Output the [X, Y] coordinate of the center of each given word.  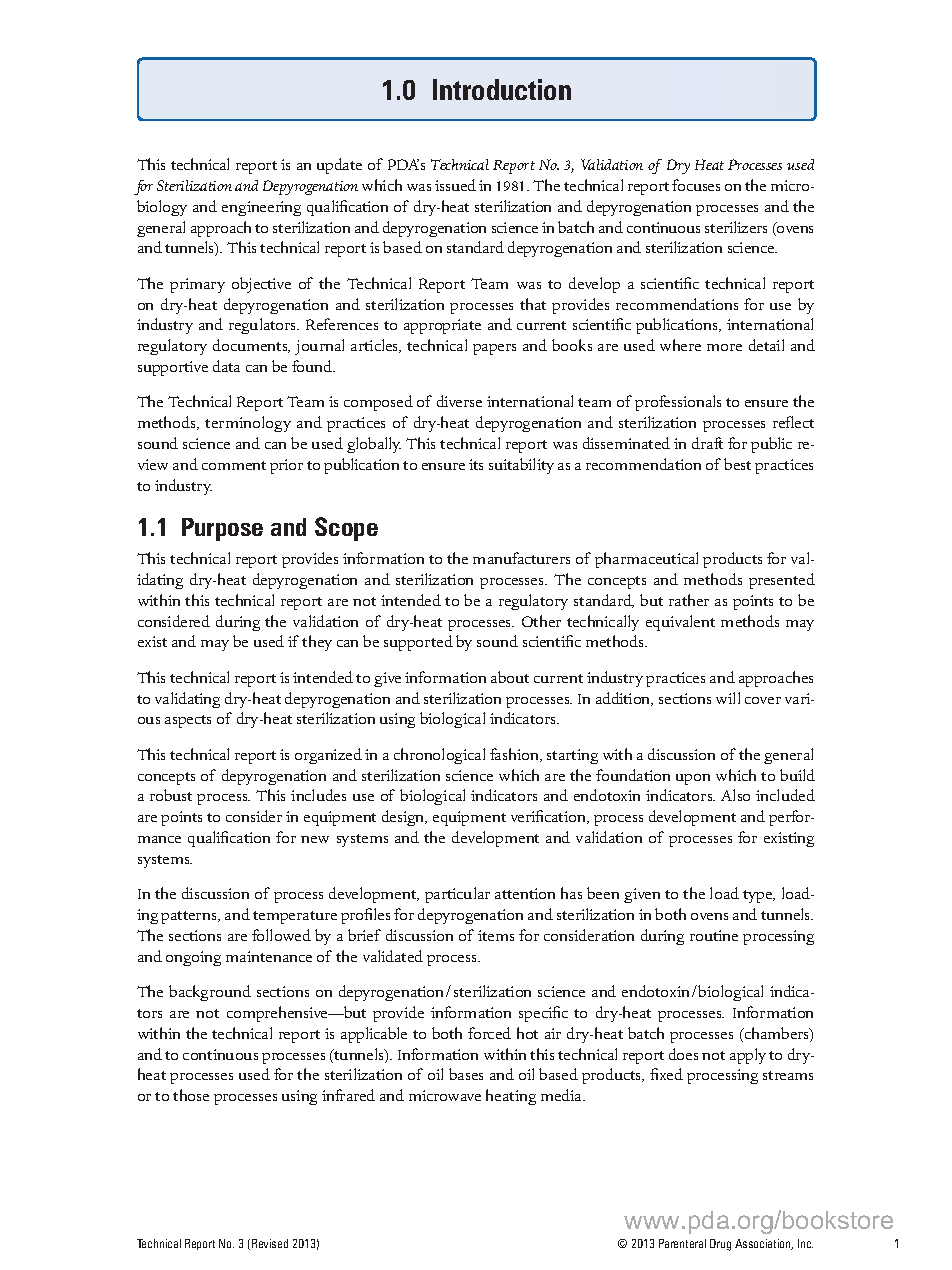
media [562, 1095]
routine [714, 935]
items [496, 935]
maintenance [269, 956]
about [510, 677]
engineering [261, 208]
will [728, 698]
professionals [678, 403]
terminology [248, 424]
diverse [459, 401]
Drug [720, 1245]
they [317, 643]
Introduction [502, 89]
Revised [270, 1243]
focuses [696, 185]
